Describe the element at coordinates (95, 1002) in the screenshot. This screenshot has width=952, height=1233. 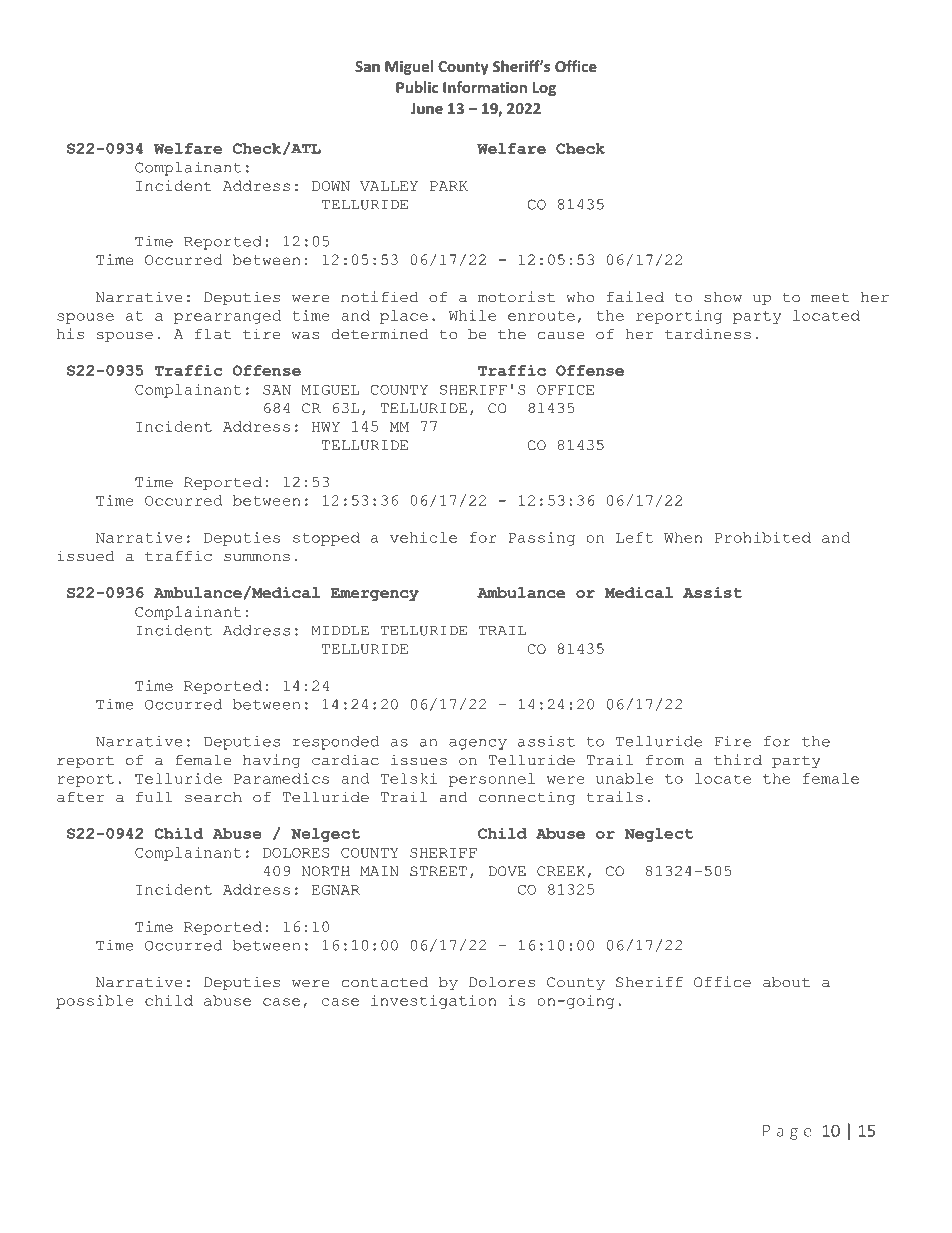
I see `possible` at that location.
